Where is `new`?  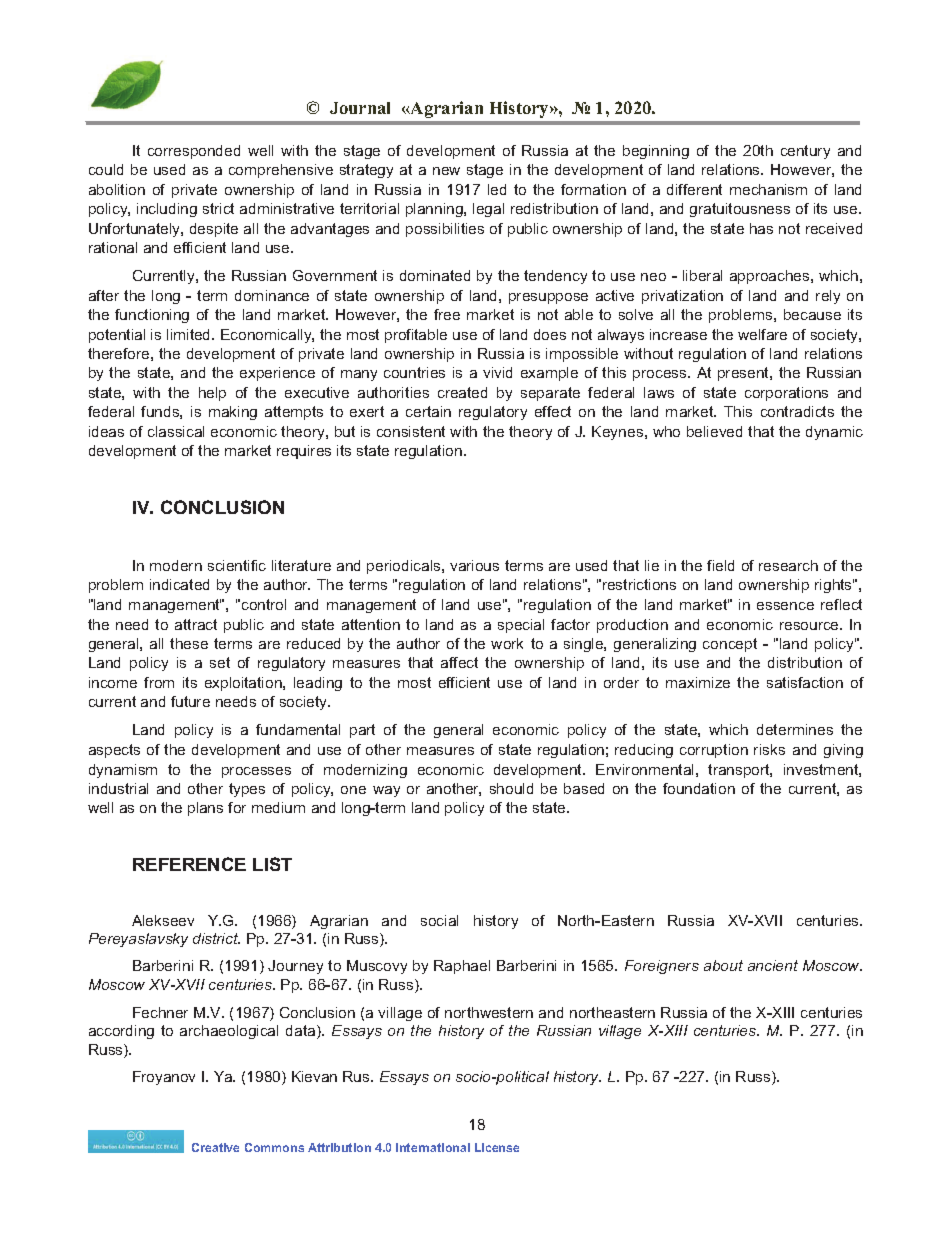
new is located at coordinates (446, 171).
